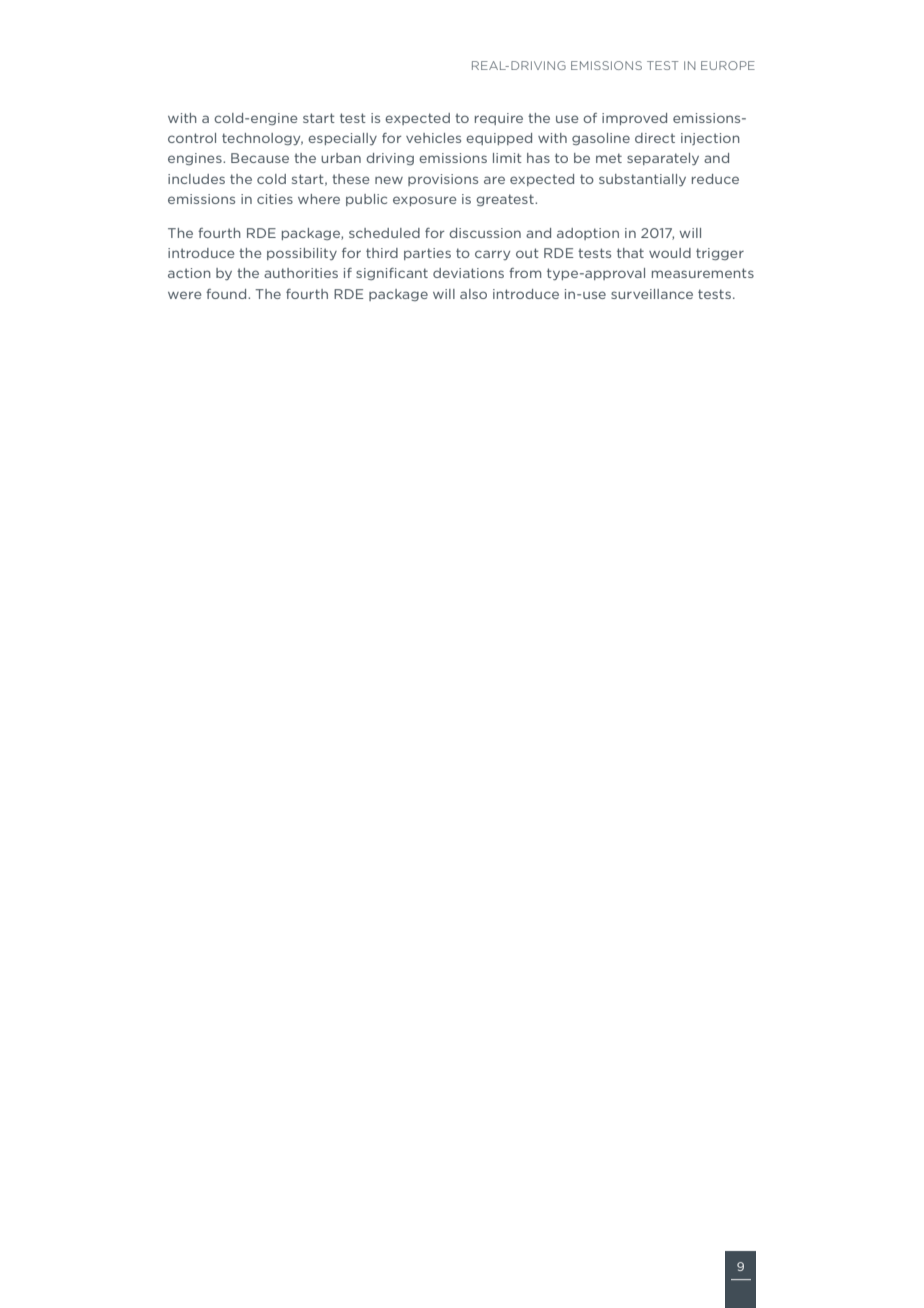  I want to click on Because, so click(260, 158).
